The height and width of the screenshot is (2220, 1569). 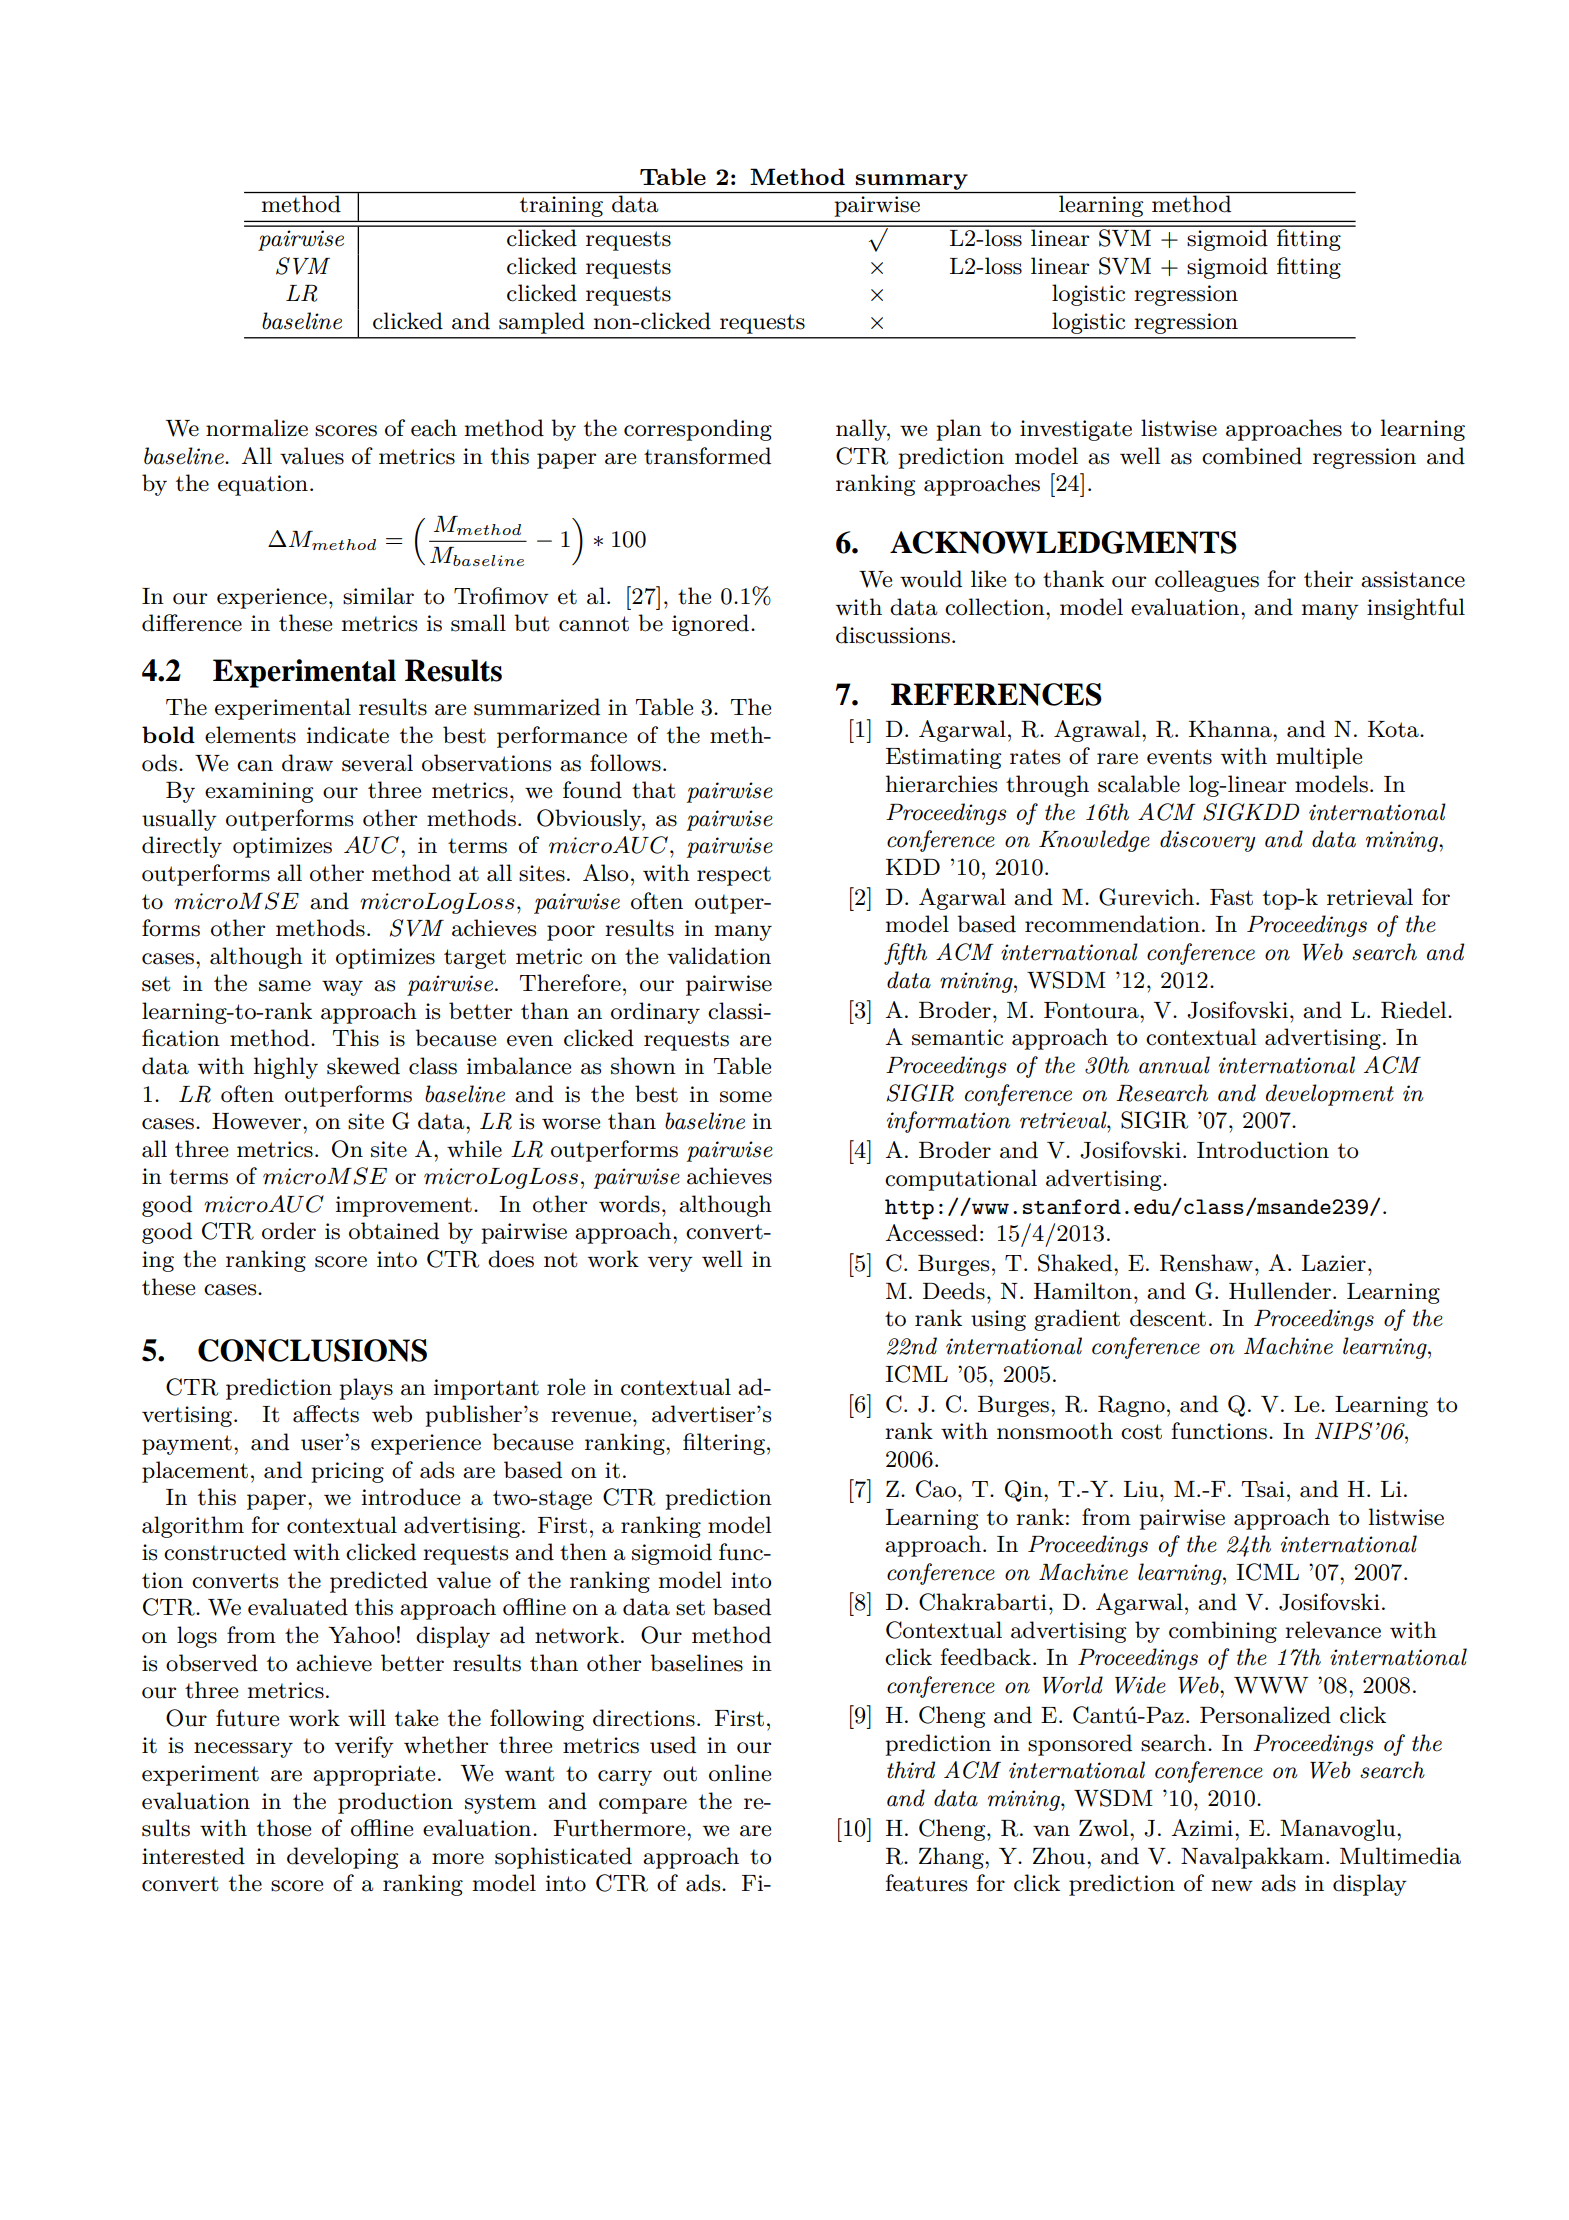 What do you see at coordinates (1207, 581) in the screenshot?
I see `colleagues` at bounding box center [1207, 581].
